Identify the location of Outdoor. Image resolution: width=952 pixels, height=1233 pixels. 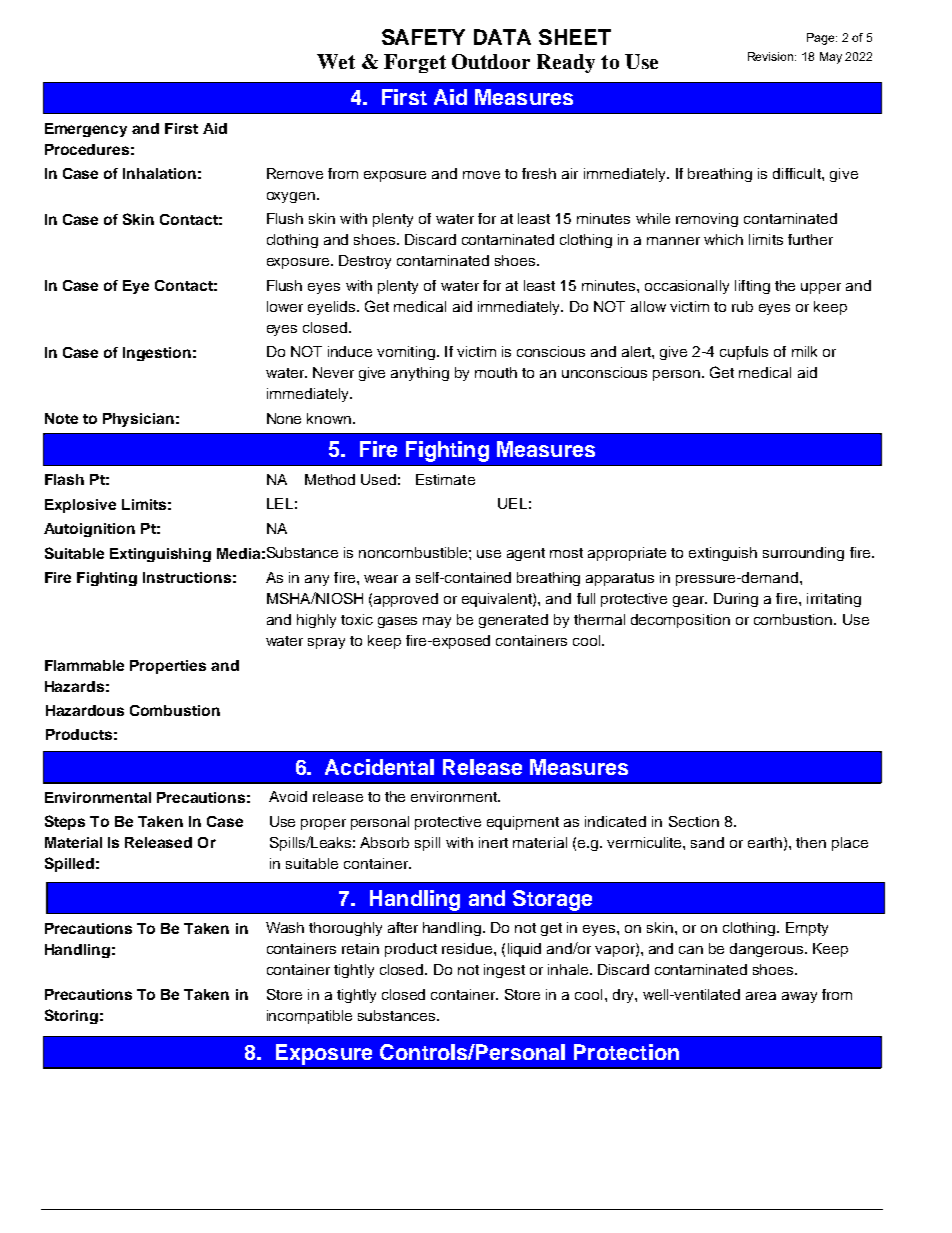
(491, 61).
